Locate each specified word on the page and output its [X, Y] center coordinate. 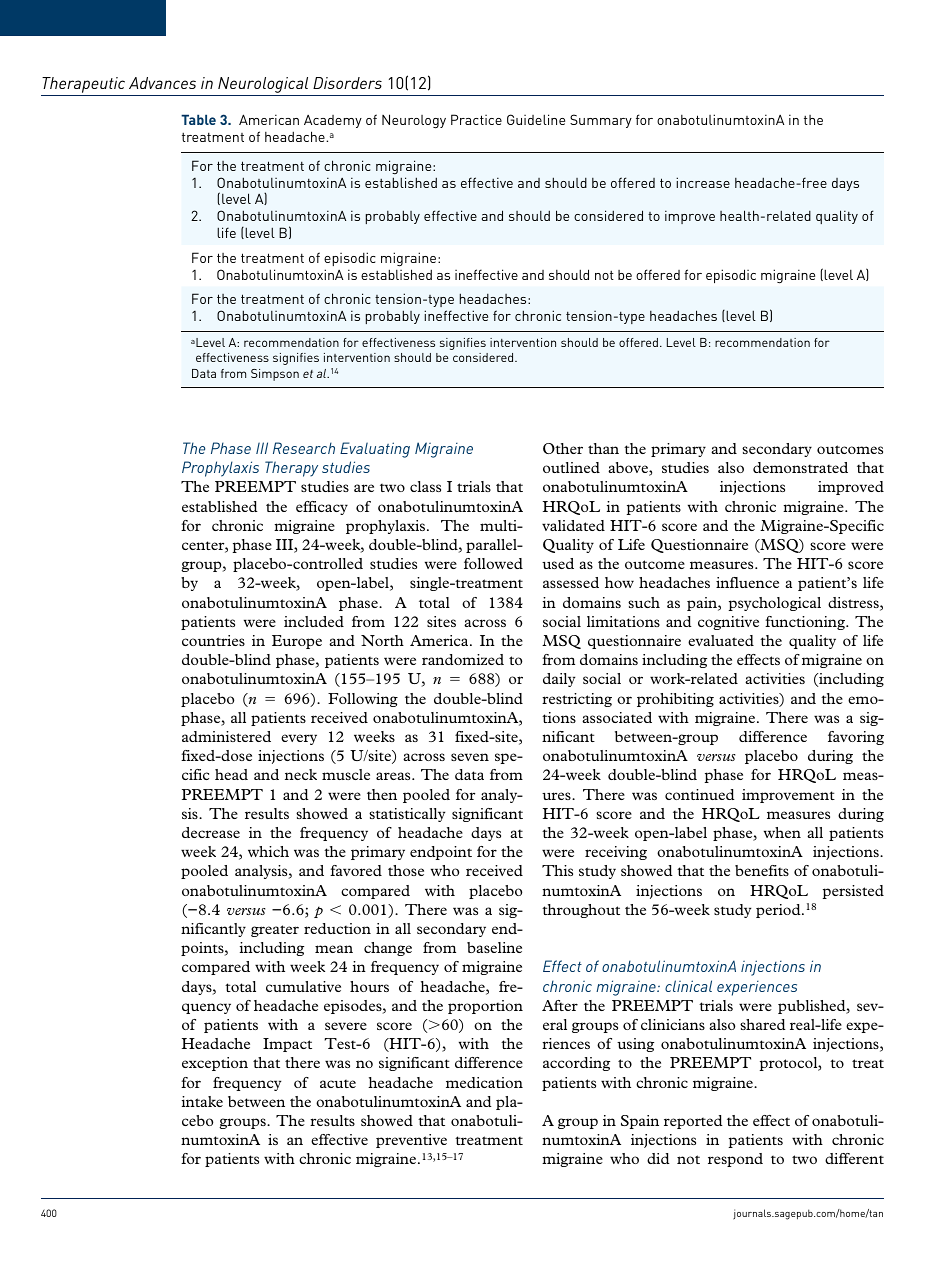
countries [213, 640]
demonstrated [800, 467]
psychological [775, 604]
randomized [463, 659]
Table [198, 119]
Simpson [275, 375]
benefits [762, 870]
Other [563, 448]
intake [202, 1101]
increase [703, 182]
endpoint [441, 853]
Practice [476, 119]
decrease [211, 832]
